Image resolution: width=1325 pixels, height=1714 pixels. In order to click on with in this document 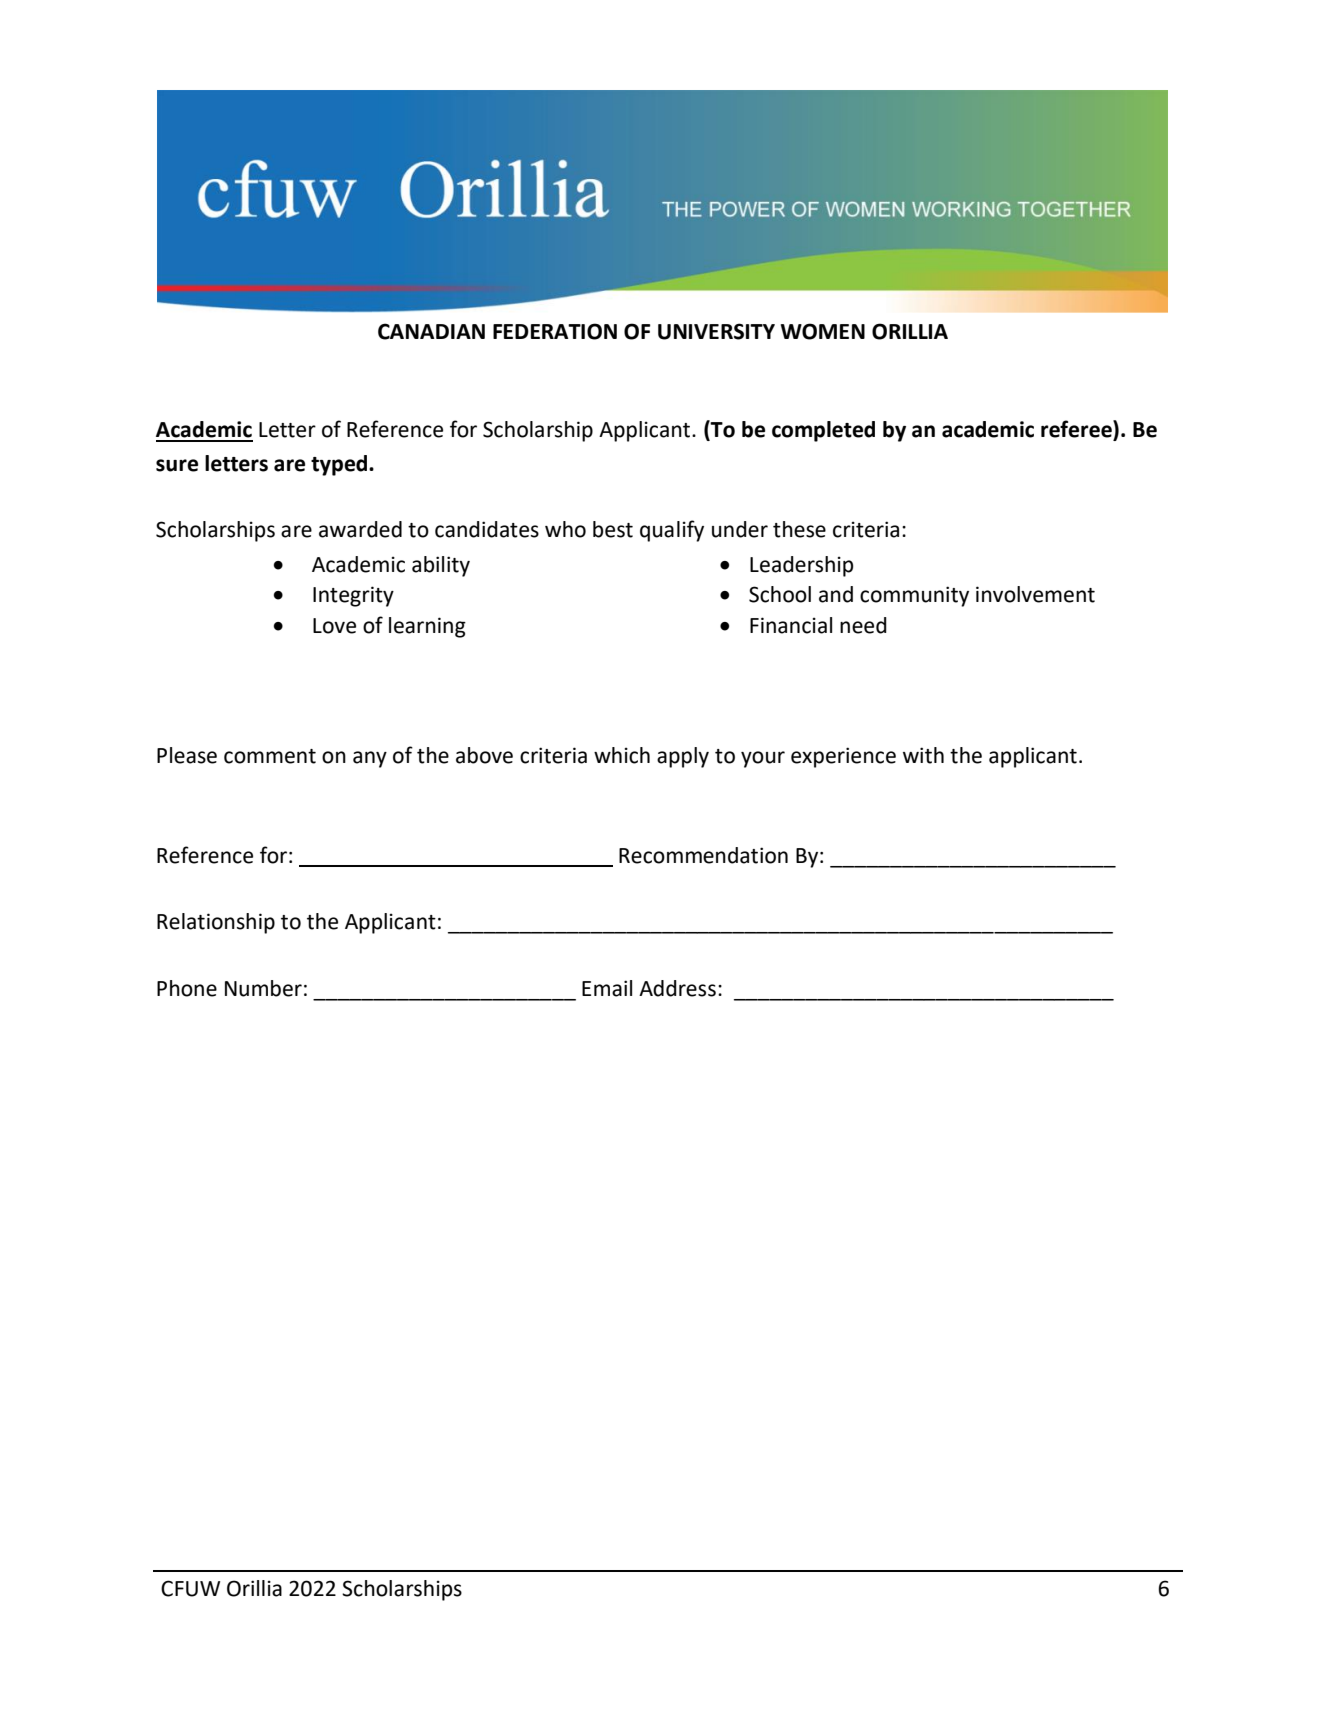, I will do `click(923, 755)`.
